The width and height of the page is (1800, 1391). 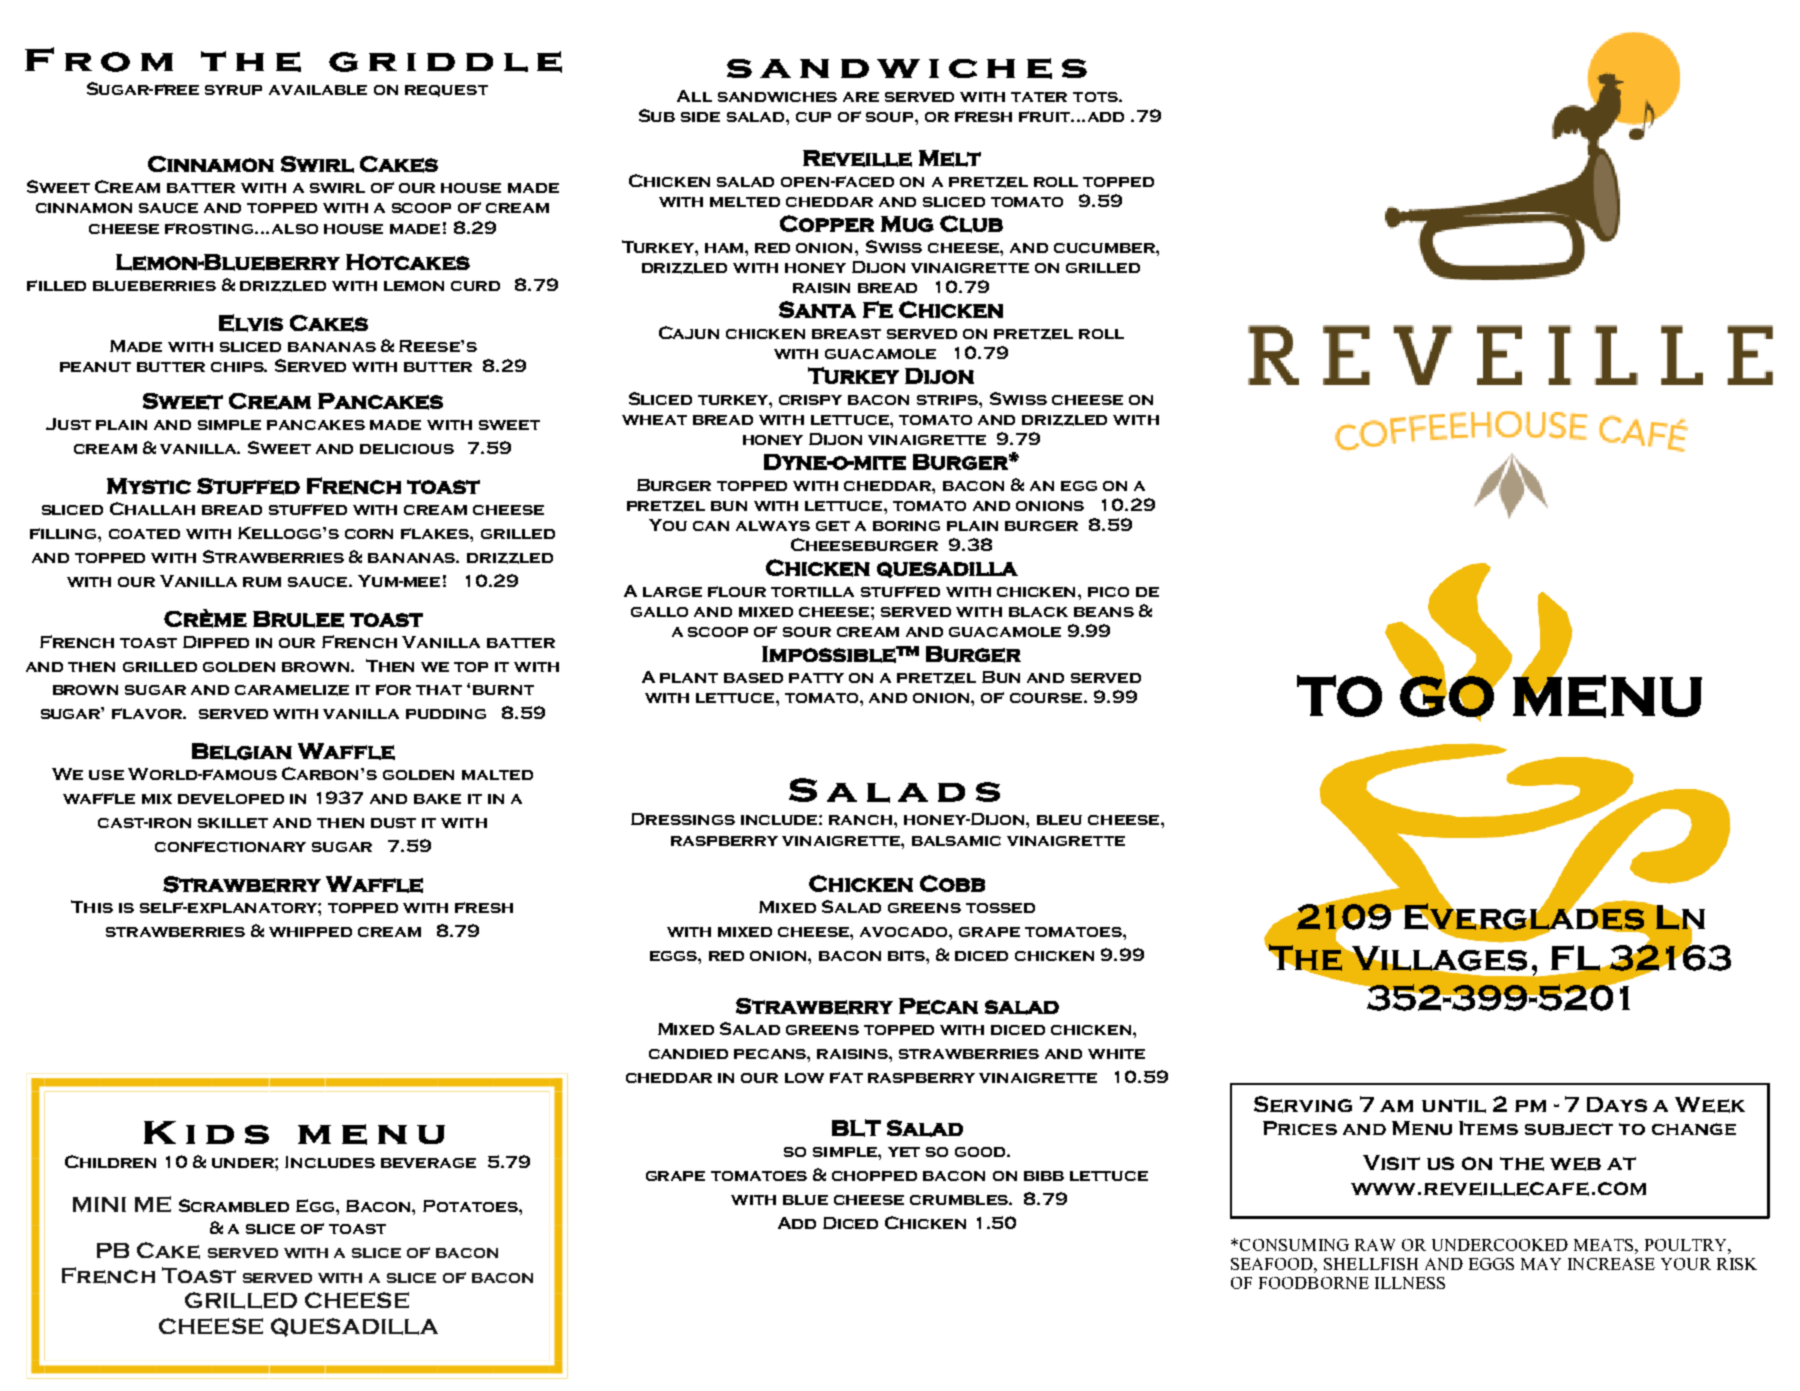 What do you see at coordinates (813, 117) in the page?
I see `cup` at bounding box center [813, 117].
